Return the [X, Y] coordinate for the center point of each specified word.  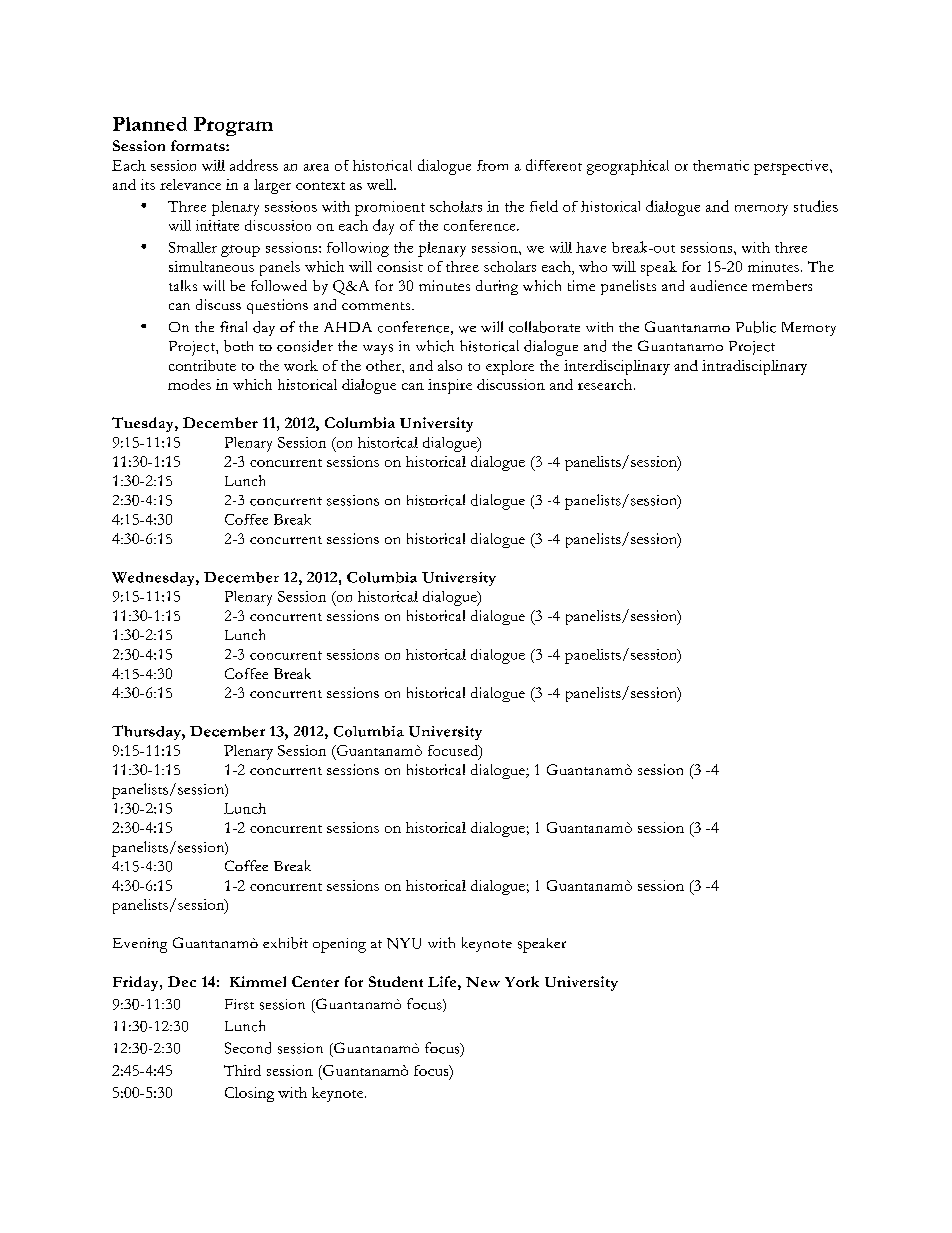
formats [199, 145]
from [492, 165]
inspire [450, 386]
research [605, 384]
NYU [404, 943]
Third [242, 1070]
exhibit [285, 943]
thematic [721, 165]
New [483, 982]
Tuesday [144, 424]
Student [396, 981]
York [522, 981]
